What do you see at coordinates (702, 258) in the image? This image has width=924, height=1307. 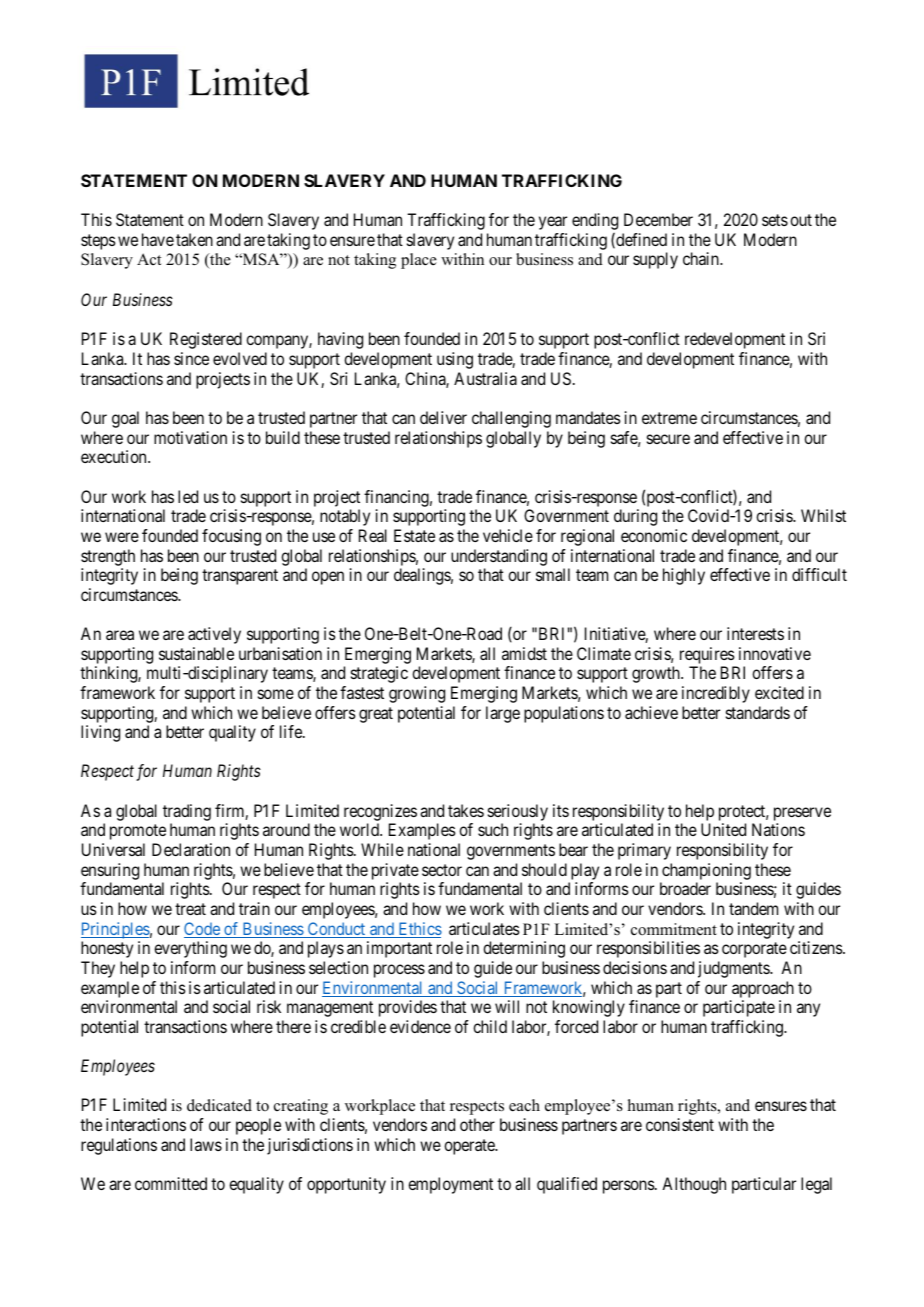 I see `chain` at bounding box center [702, 258].
